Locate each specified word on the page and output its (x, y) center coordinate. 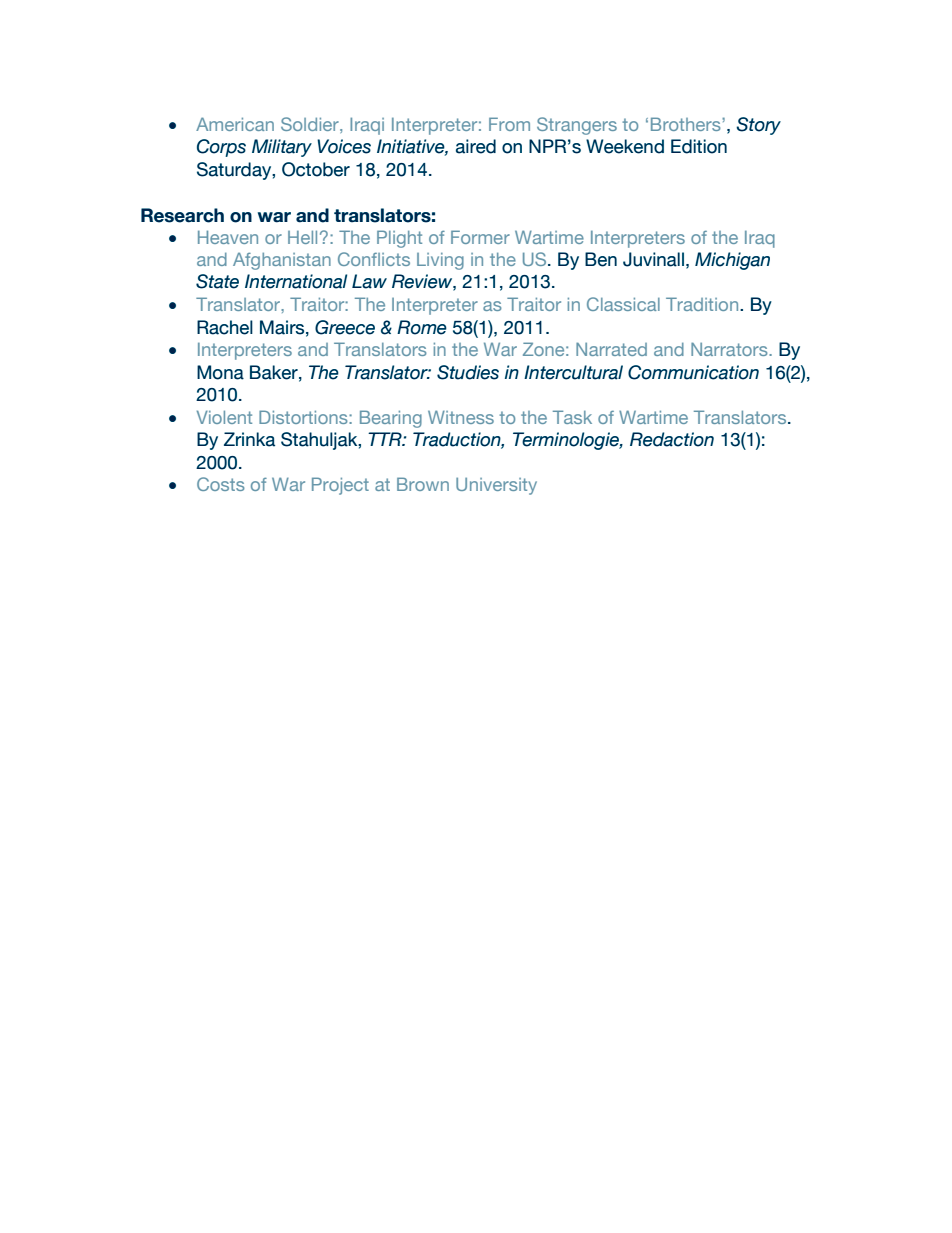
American (235, 124)
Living (440, 261)
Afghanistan (282, 261)
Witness (461, 417)
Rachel (225, 327)
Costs (221, 484)
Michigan (732, 261)
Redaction (672, 439)
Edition (699, 146)
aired (476, 146)
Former (480, 237)
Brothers (687, 124)
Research (182, 215)
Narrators (730, 349)
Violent (224, 417)
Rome (422, 327)
